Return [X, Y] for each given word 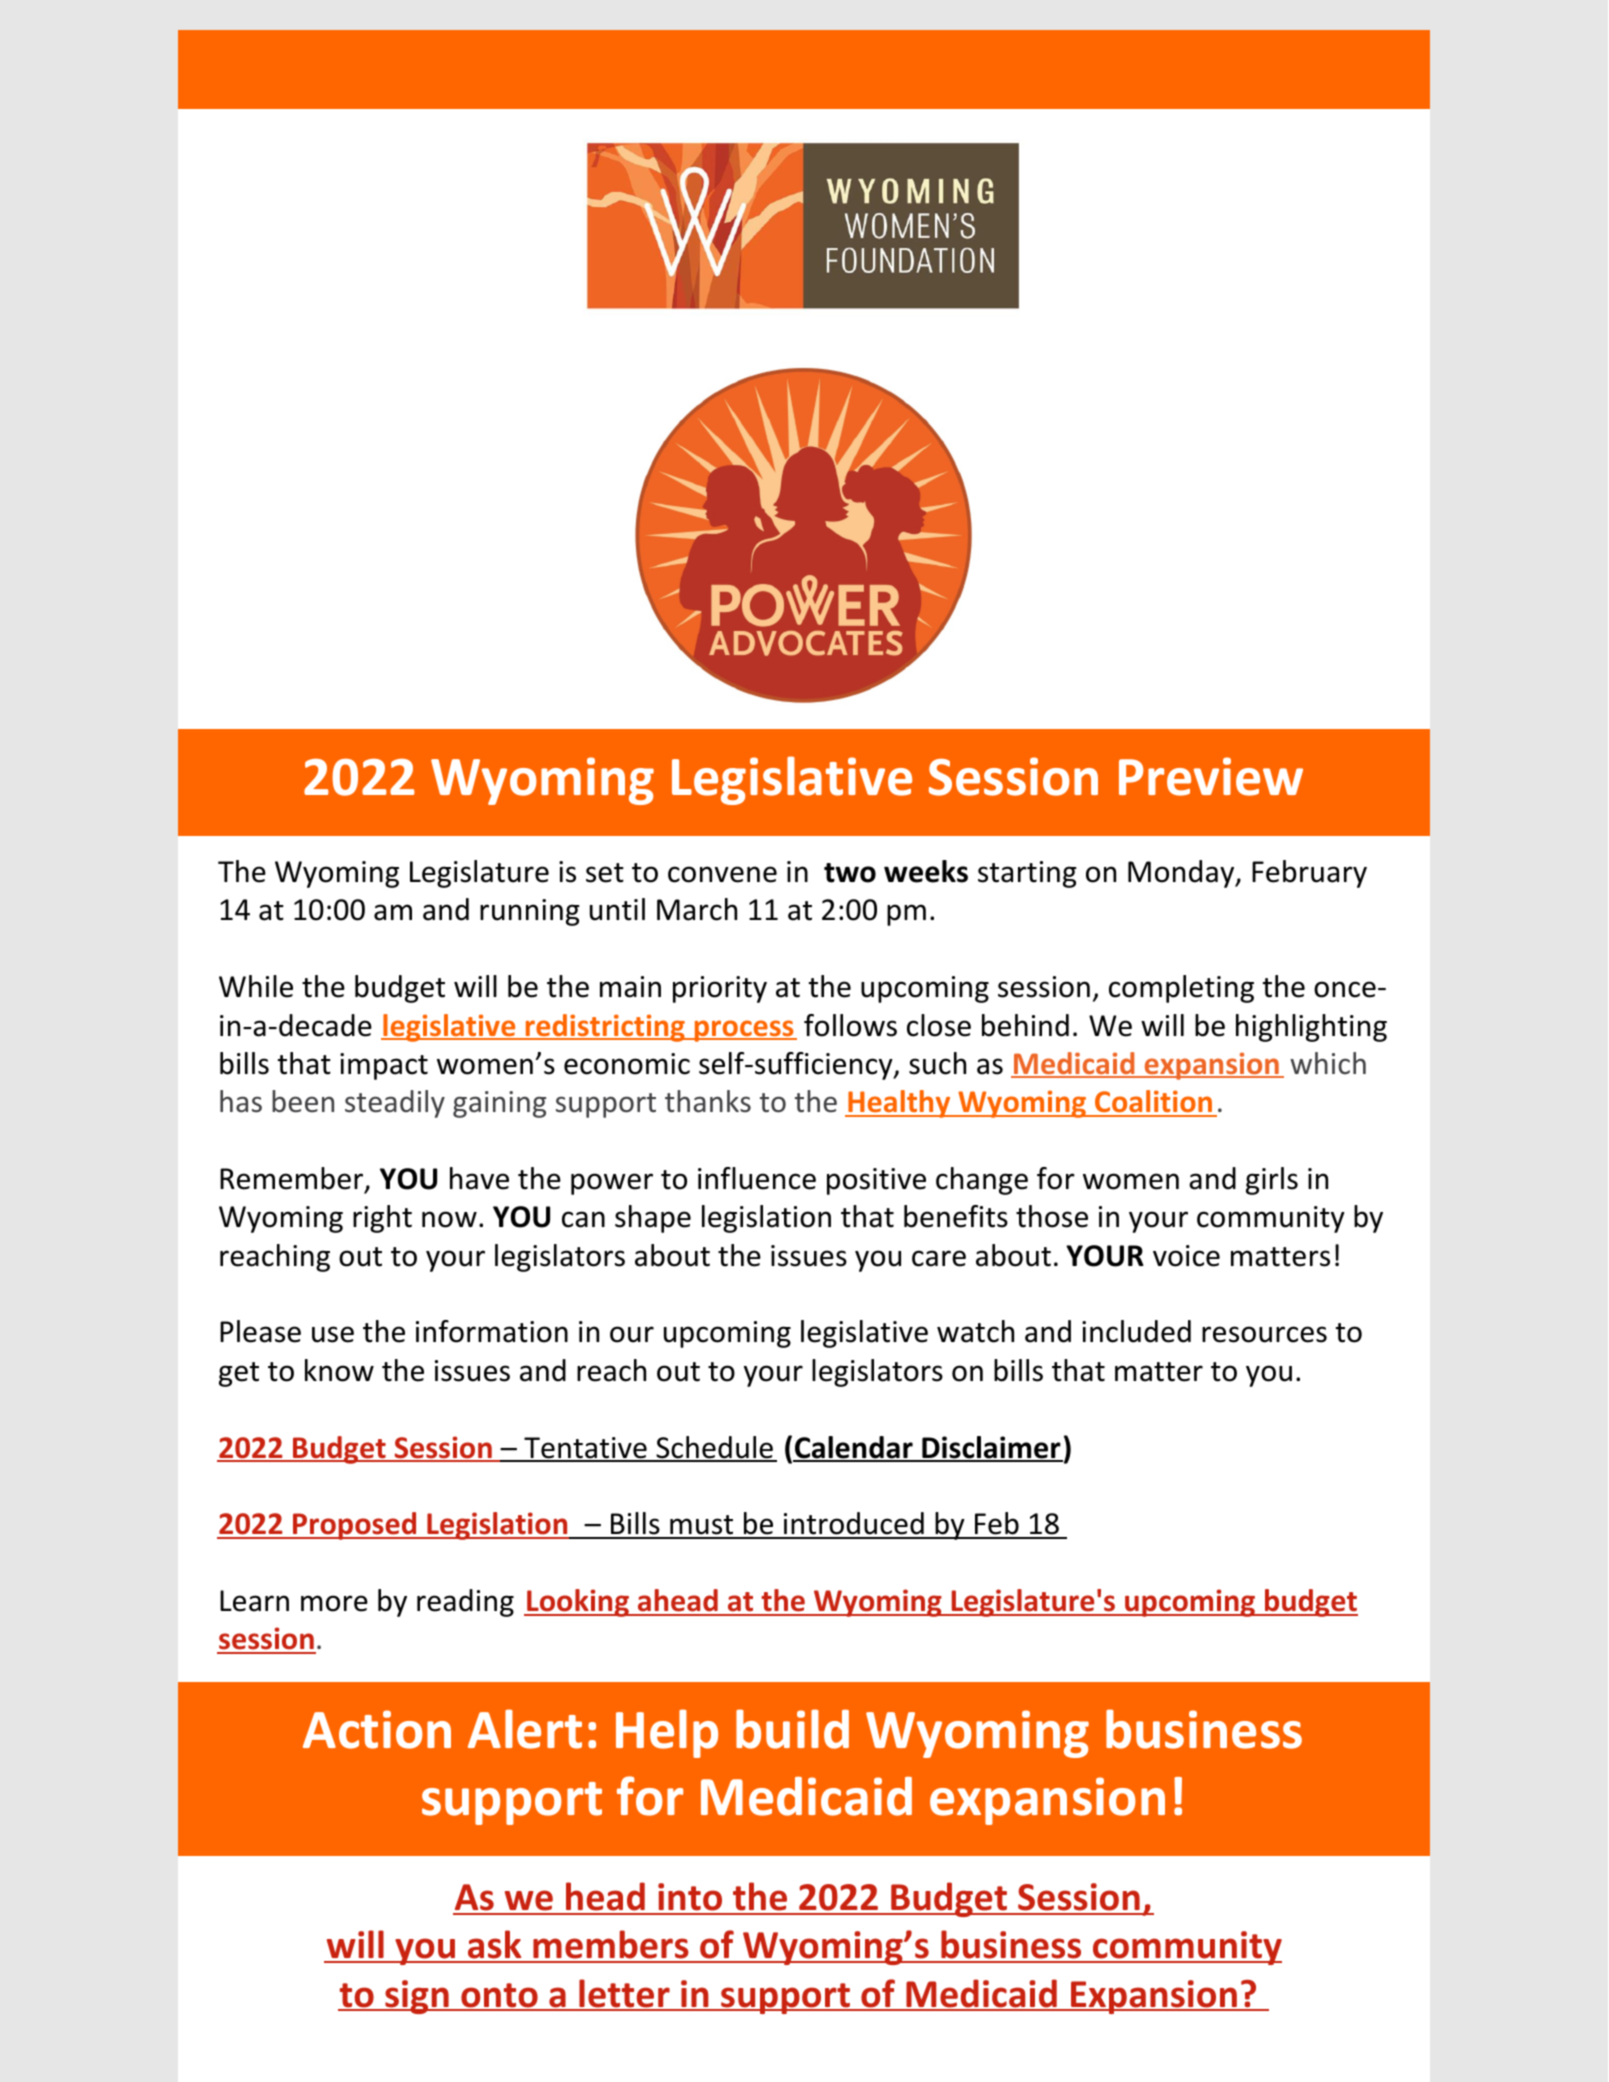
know [339, 1370]
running [530, 912]
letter [624, 1994]
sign [417, 1997]
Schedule [714, 1448]
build [792, 1729]
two [850, 873]
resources [1264, 1334]
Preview [1211, 776]
